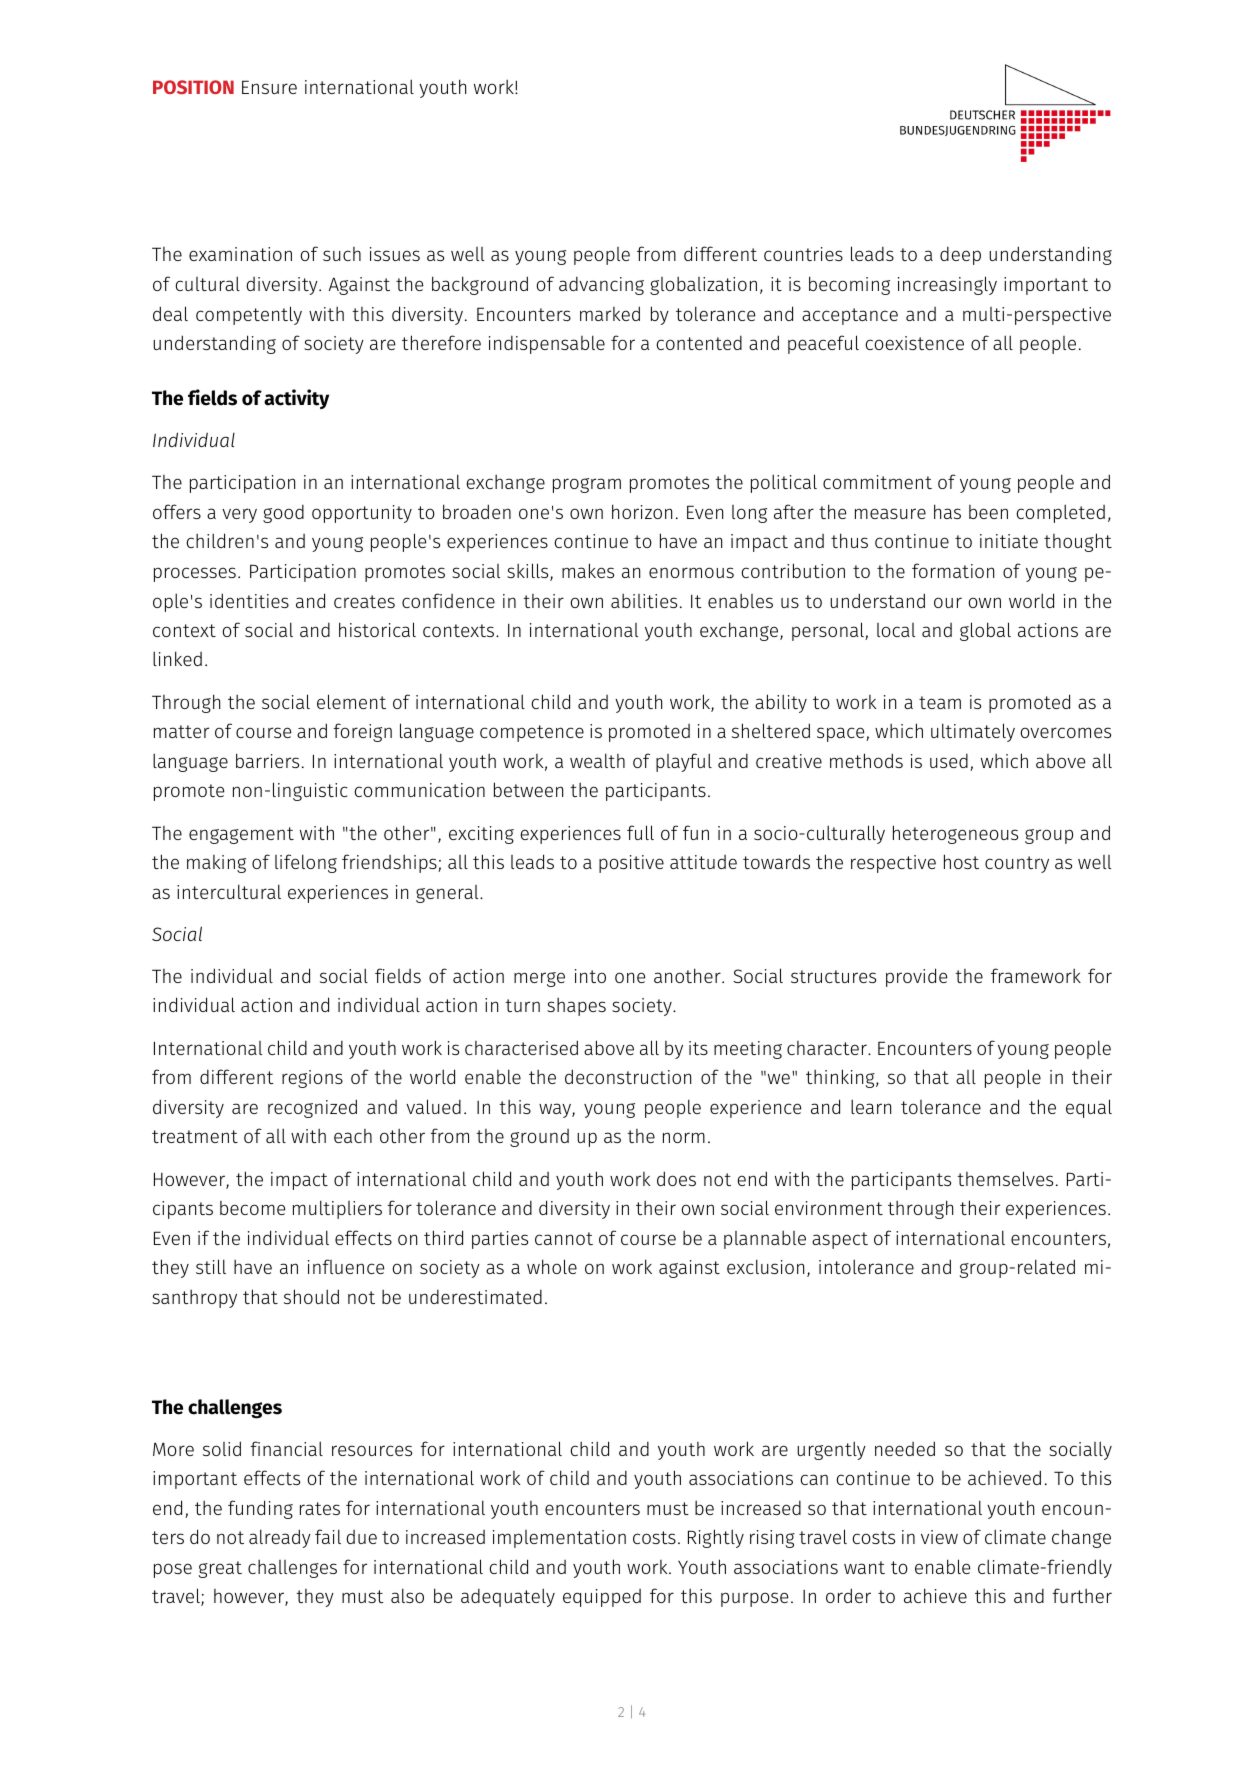  I want to click on abilities, so click(644, 600).
